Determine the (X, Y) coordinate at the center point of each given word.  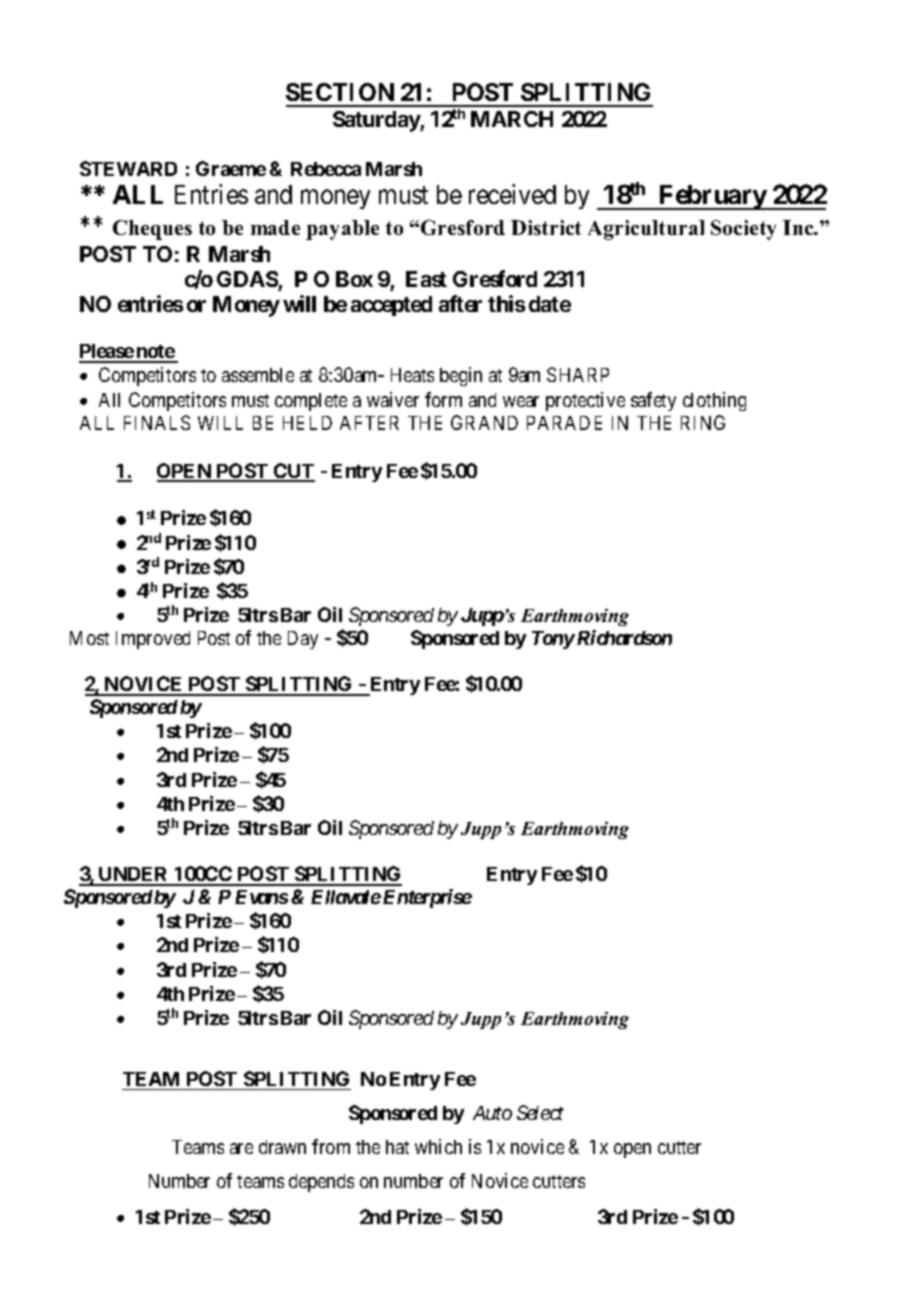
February (712, 197)
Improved (153, 640)
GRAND (484, 422)
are (241, 1148)
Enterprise (427, 898)
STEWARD (128, 168)
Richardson (623, 637)
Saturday (377, 121)
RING (703, 422)
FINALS (157, 422)
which (438, 1146)
